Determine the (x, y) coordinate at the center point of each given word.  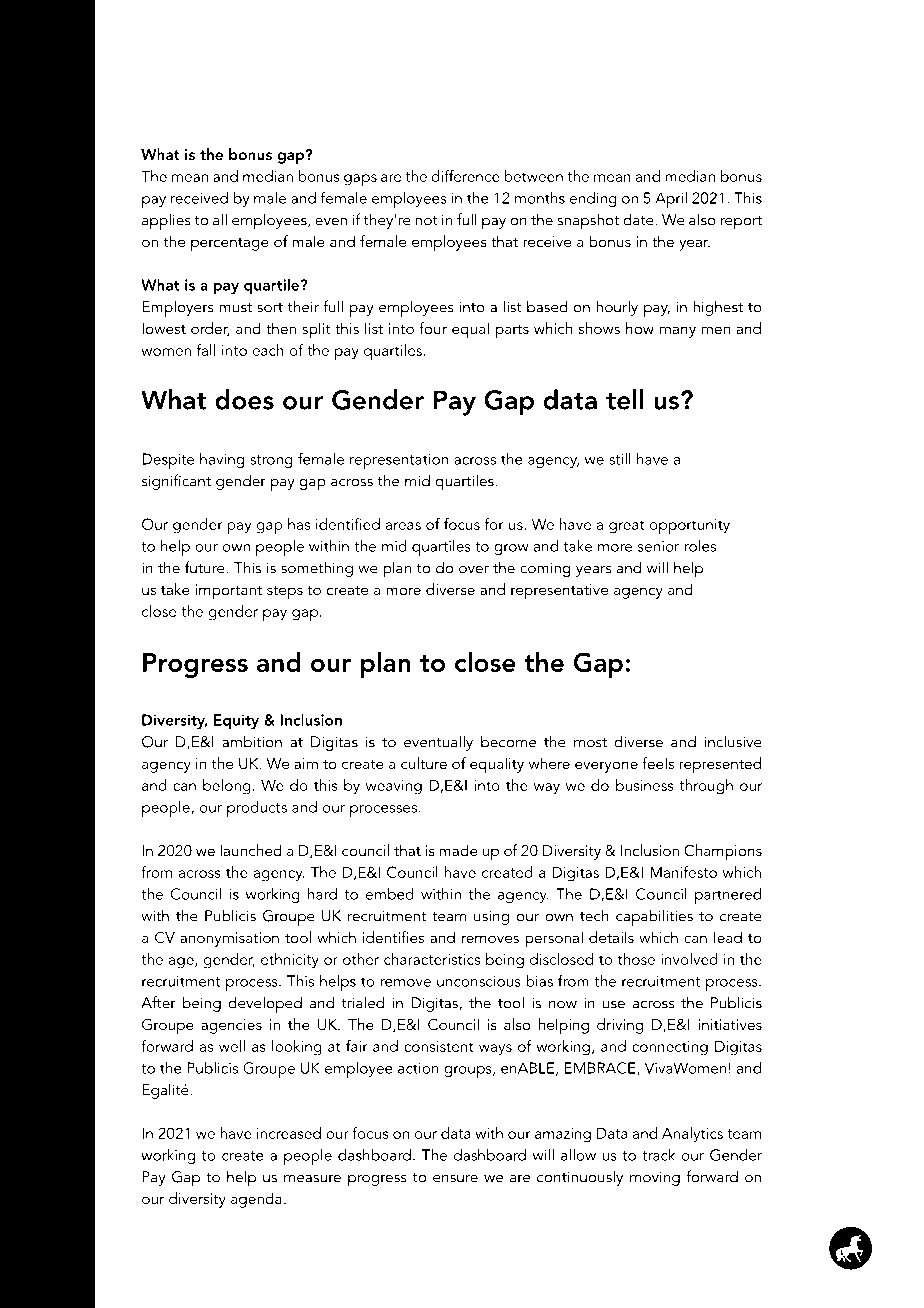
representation (399, 461)
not (426, 221)
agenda (256, 1200)
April (671, 200)
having (222, 461)
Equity (236, 722)
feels (658, 763)
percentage (230, 245)
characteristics (432, 959)
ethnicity (290, 961)
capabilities (654, 917)
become (508, 741)
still (620, 459)
